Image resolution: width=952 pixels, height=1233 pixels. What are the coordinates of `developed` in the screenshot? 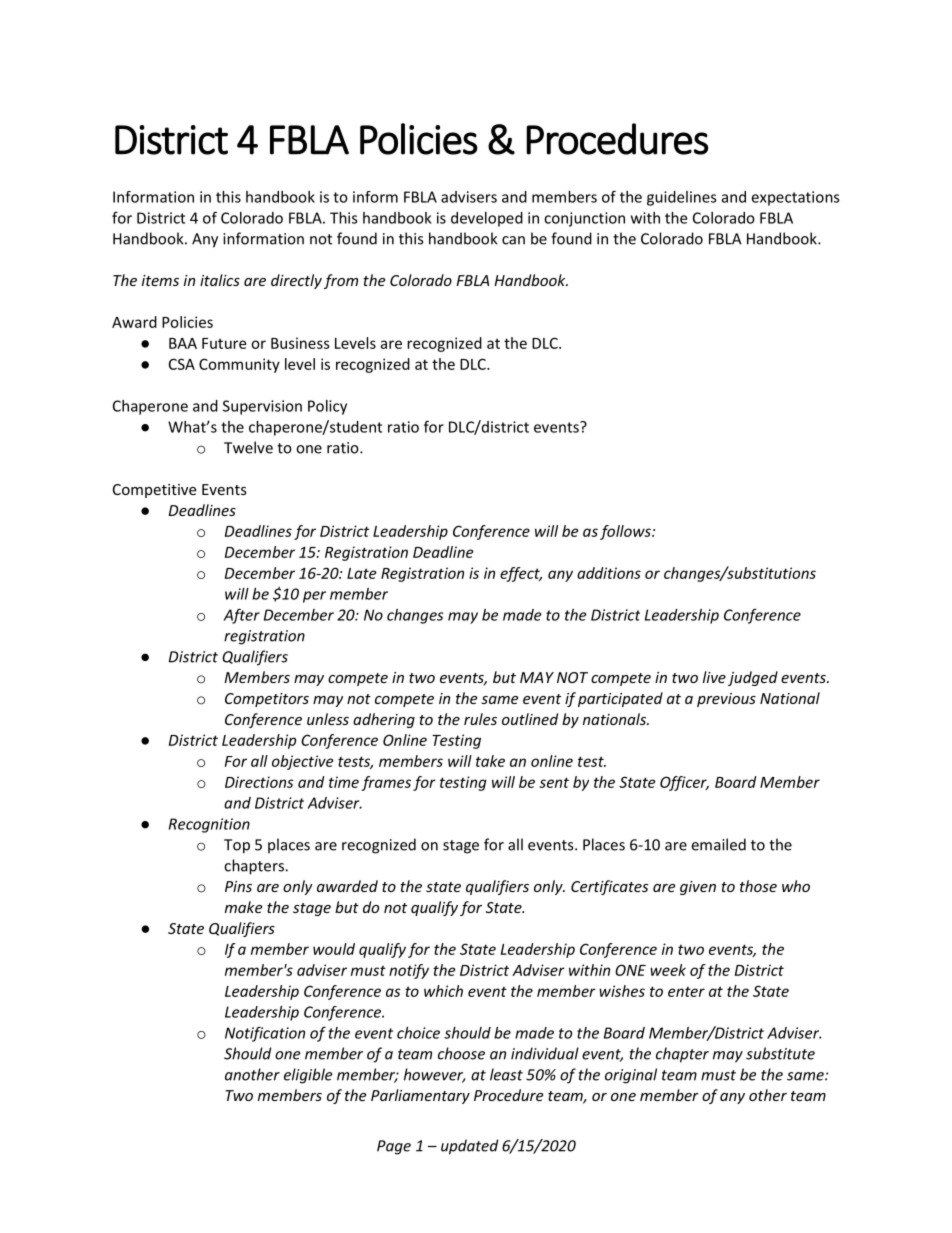 It's located at (487, 219).
